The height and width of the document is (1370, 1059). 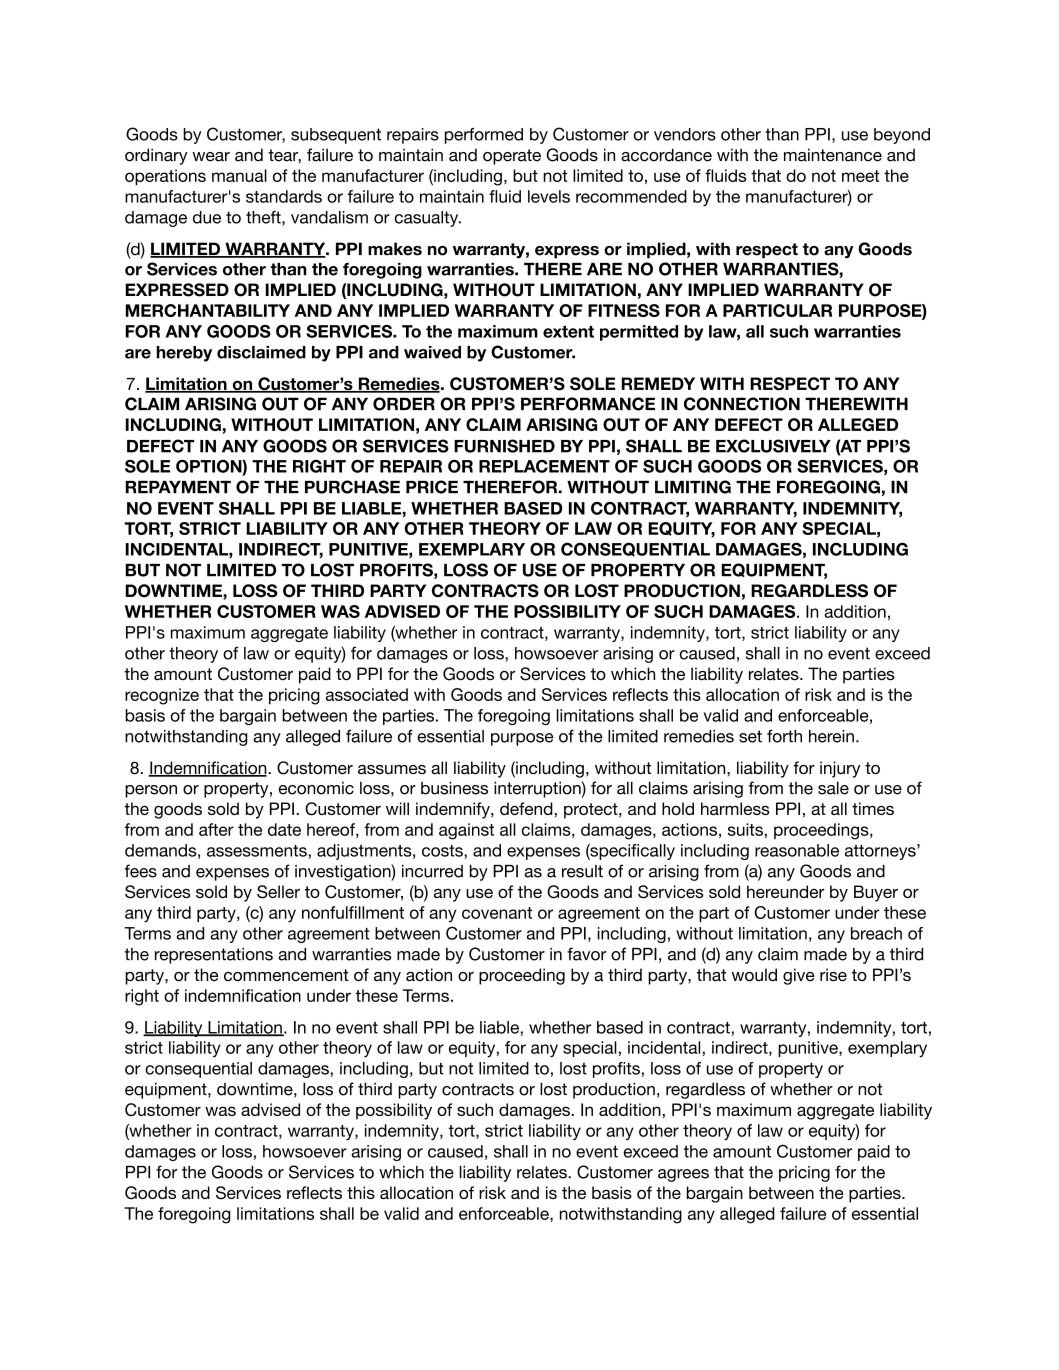 I want to click on manual, so click(x=239, y=175).
